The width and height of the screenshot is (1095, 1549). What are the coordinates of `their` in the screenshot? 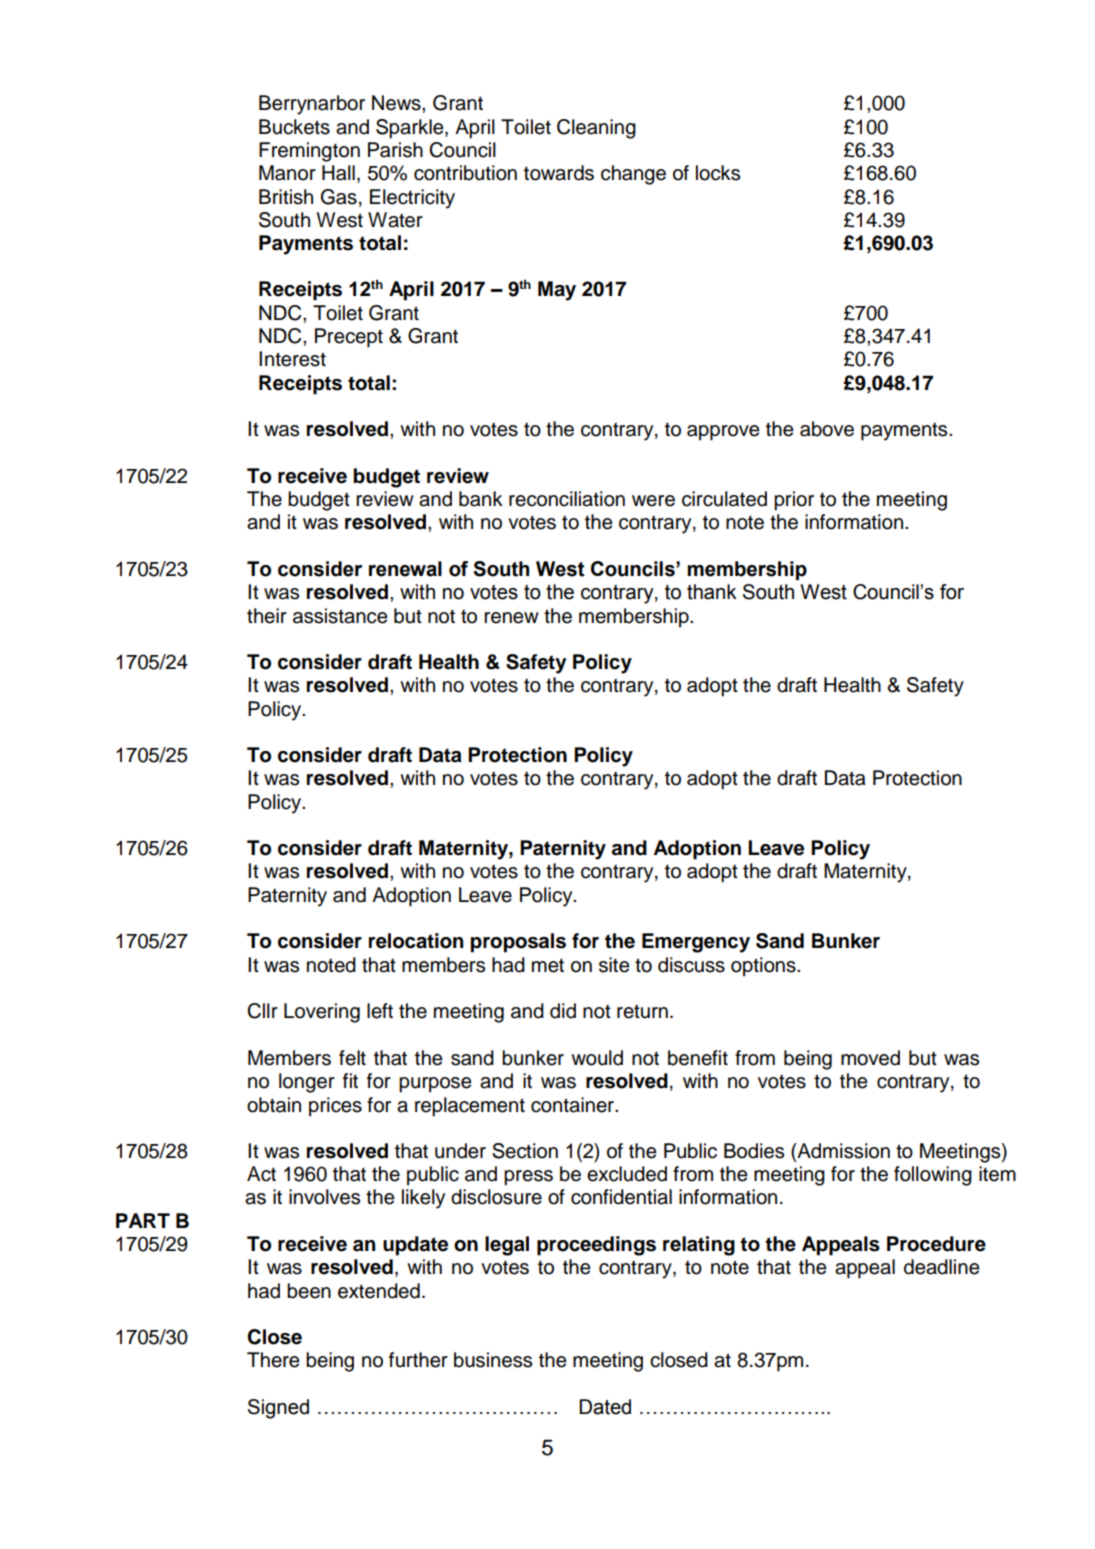 It's located at (267, 616).
